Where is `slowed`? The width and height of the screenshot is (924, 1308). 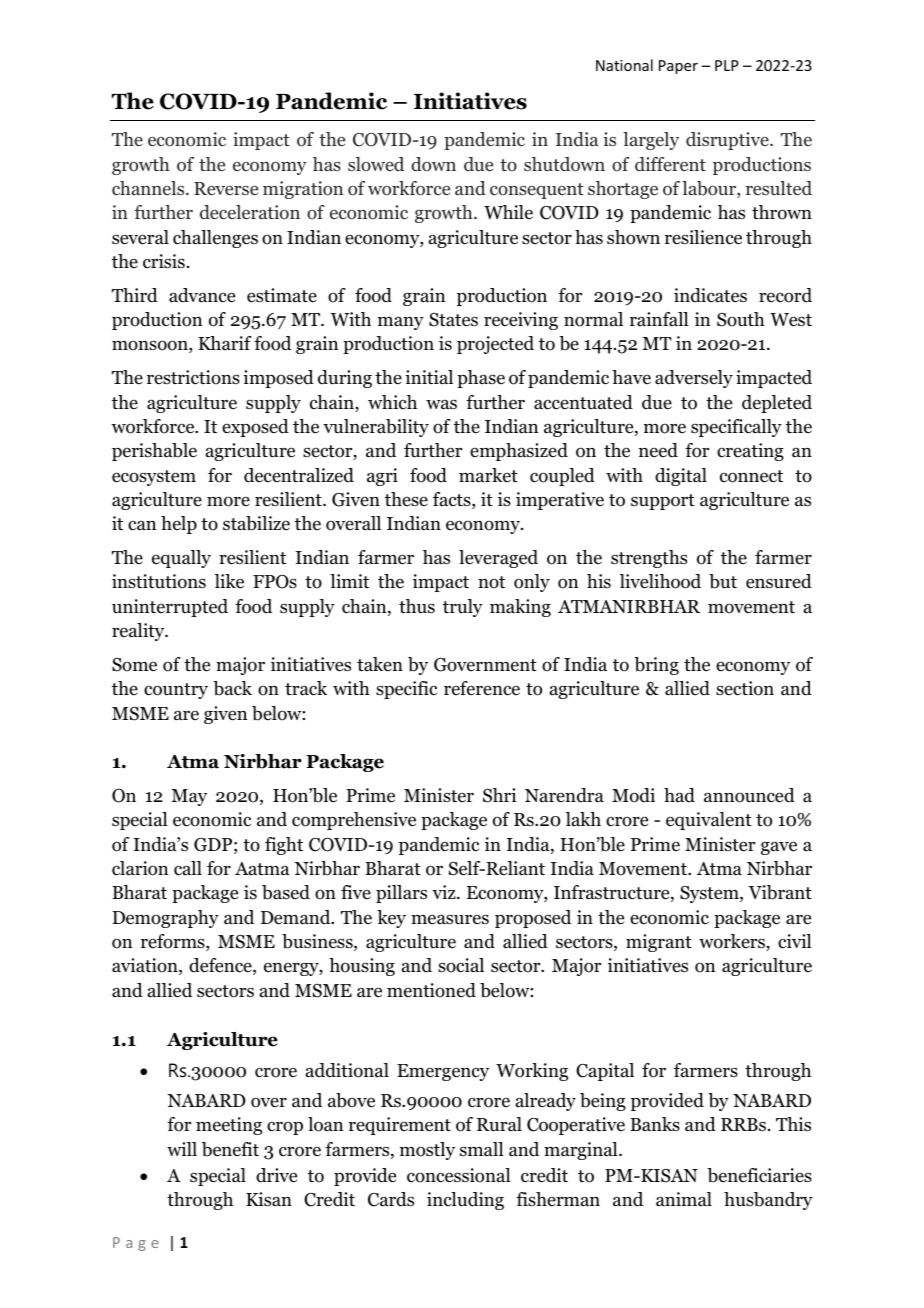
slowed is located at coordinates (376, 164).
